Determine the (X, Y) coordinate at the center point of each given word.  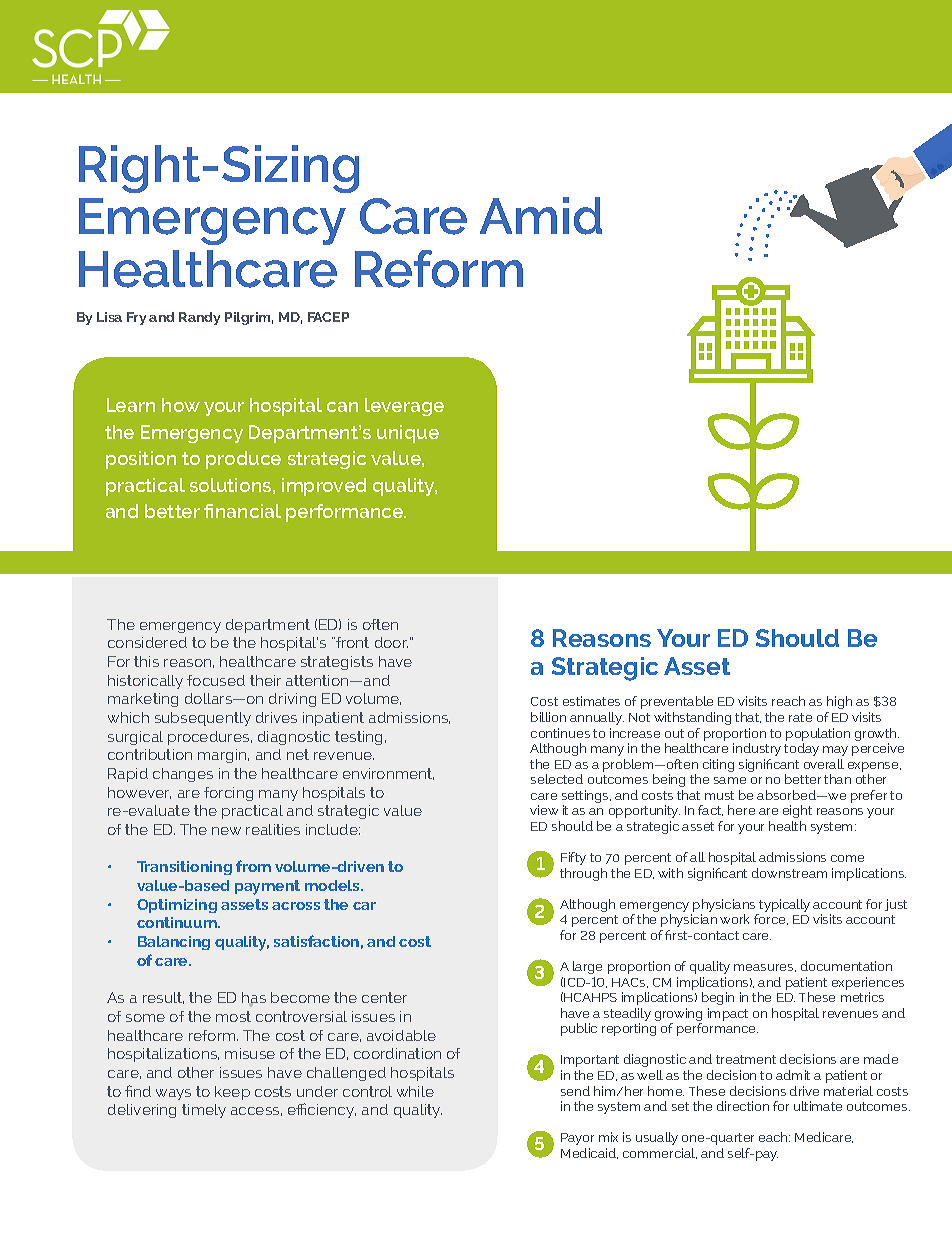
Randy (199, 318)
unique (408, 434)
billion (548, 717)
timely (204, 1111)
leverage (404, 407)
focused (216, 680)
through (583, 874)
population (818, 734)
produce (243, 460)
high (839, 702)
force (771, 919)
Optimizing (177, 906)
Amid (541, 216)
